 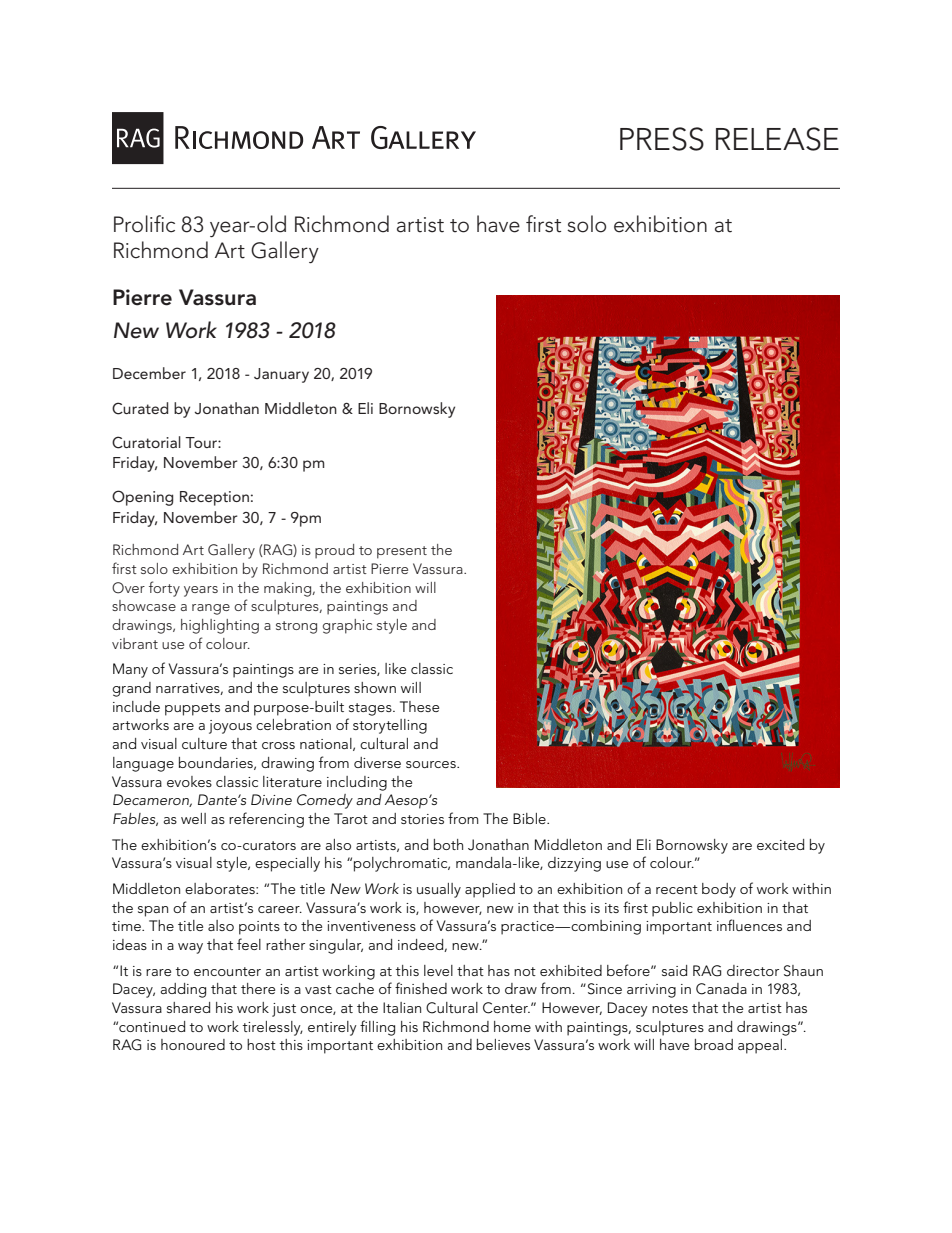 What do you see at coordinates (777, 139) in the screenshot?
I see `RELEASE` at bounding box center [777, 139].
